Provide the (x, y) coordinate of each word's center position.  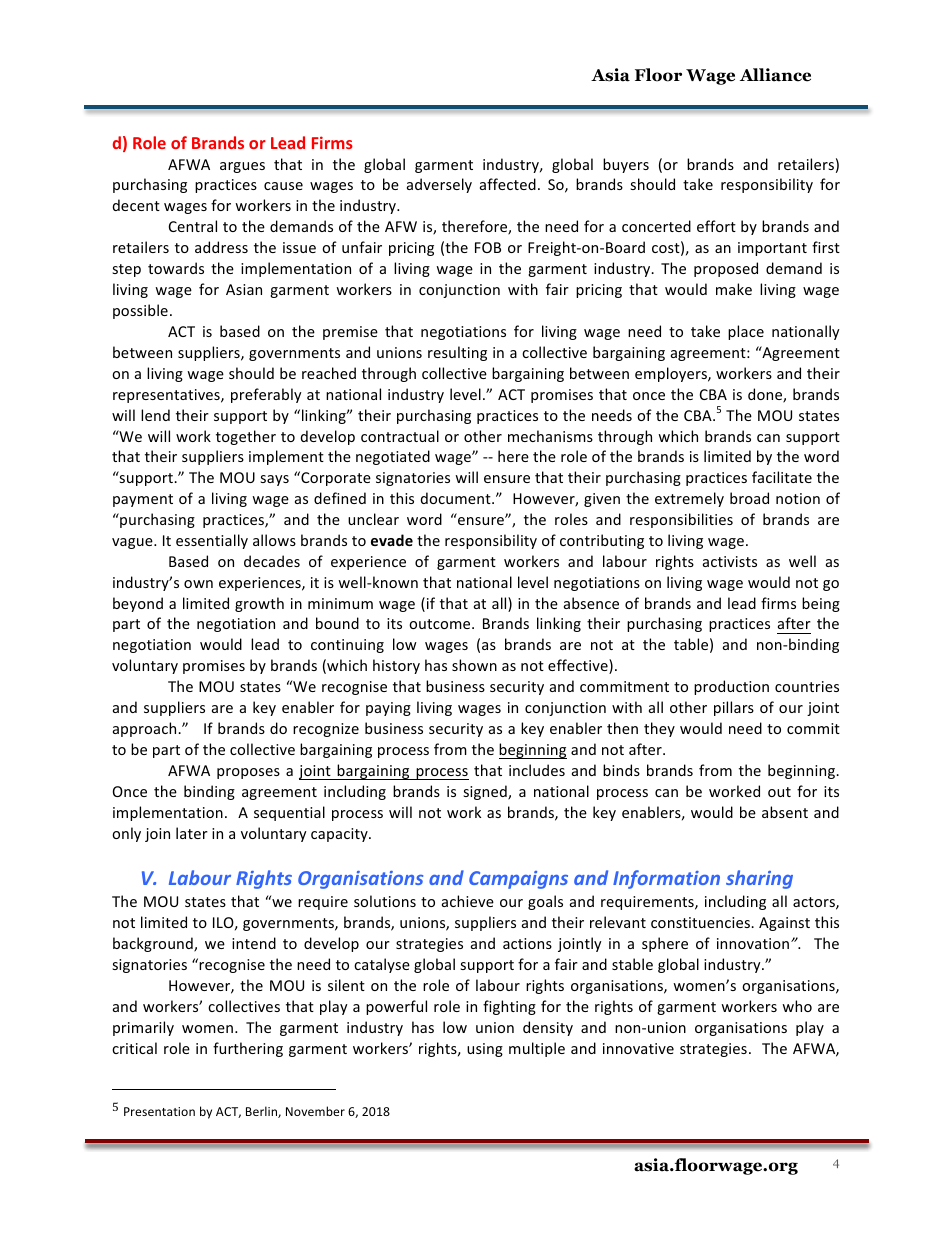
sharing (759, 879)
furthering (248, 1049)
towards (176, 268)
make (734, 289)
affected (508, 184)
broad (749, 498)
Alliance (775, 75)
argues (242, 167)
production (731, 687)
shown (474, 665)
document (457, 498)
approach (146, 729)
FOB (488, 247)
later (192, 833)
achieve (468, 901)
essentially (212, 541)
